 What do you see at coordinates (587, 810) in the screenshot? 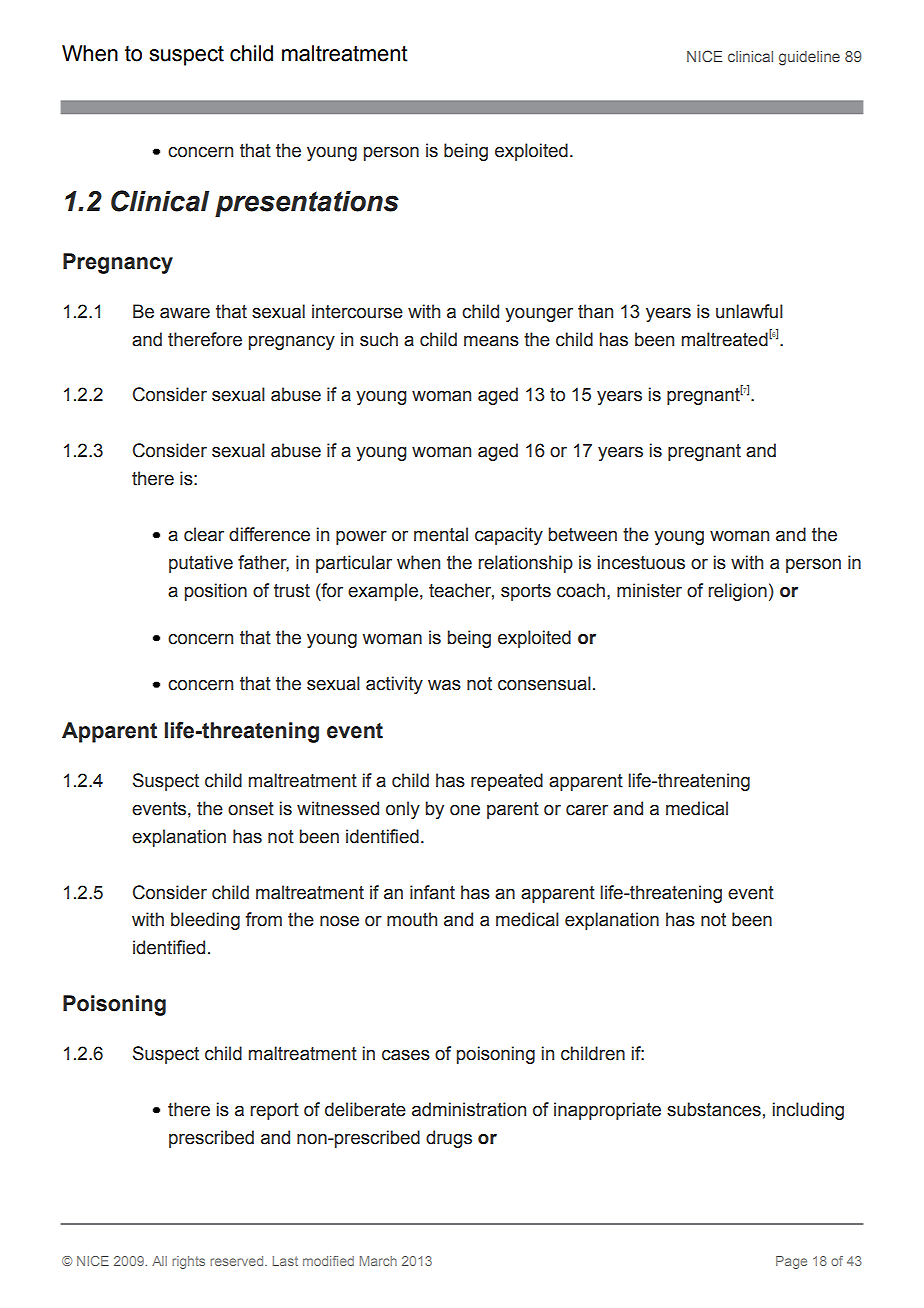
I see `carer` at bounding box center [587, 810].
